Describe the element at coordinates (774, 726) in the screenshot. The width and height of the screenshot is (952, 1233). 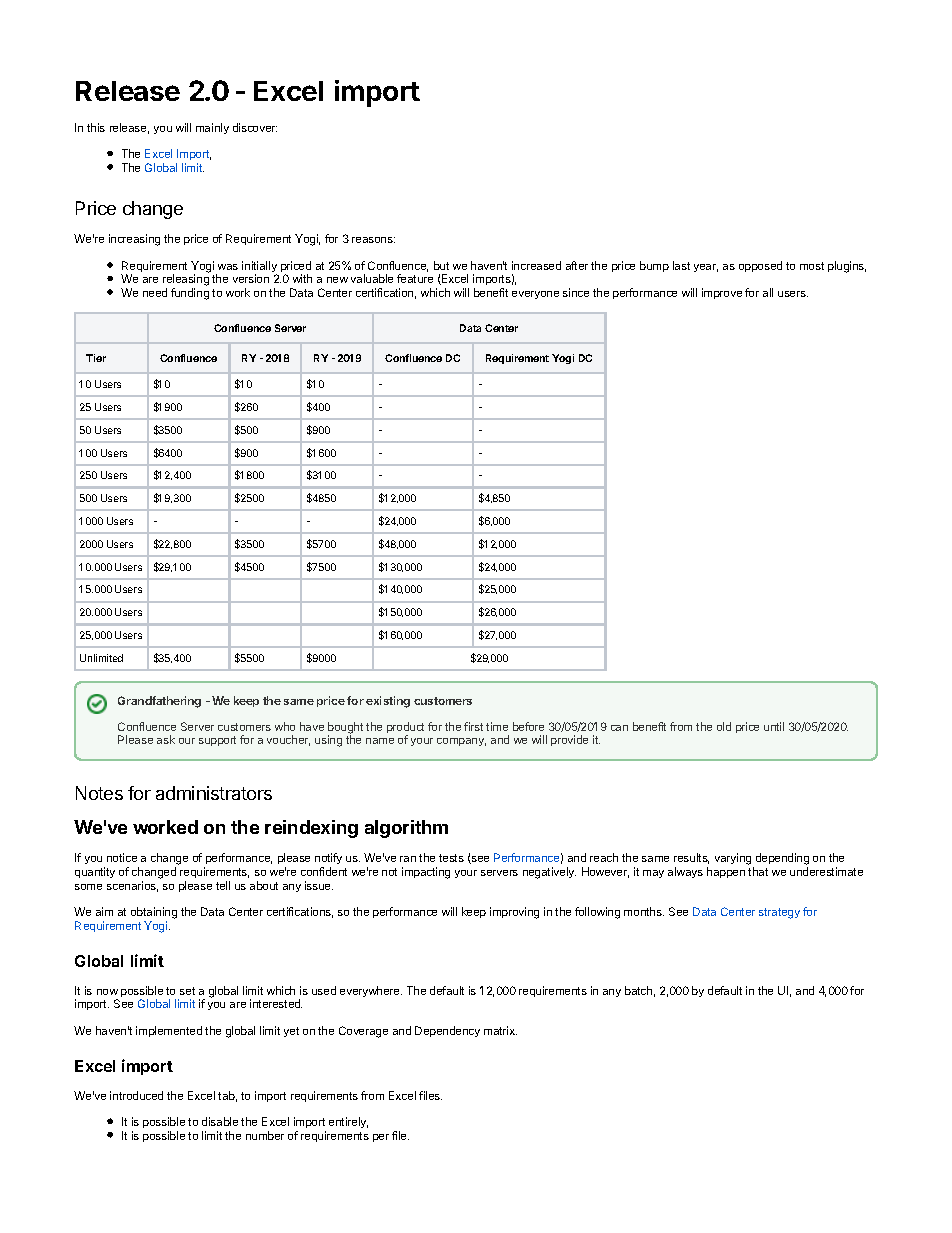
I see `until` at that location.
